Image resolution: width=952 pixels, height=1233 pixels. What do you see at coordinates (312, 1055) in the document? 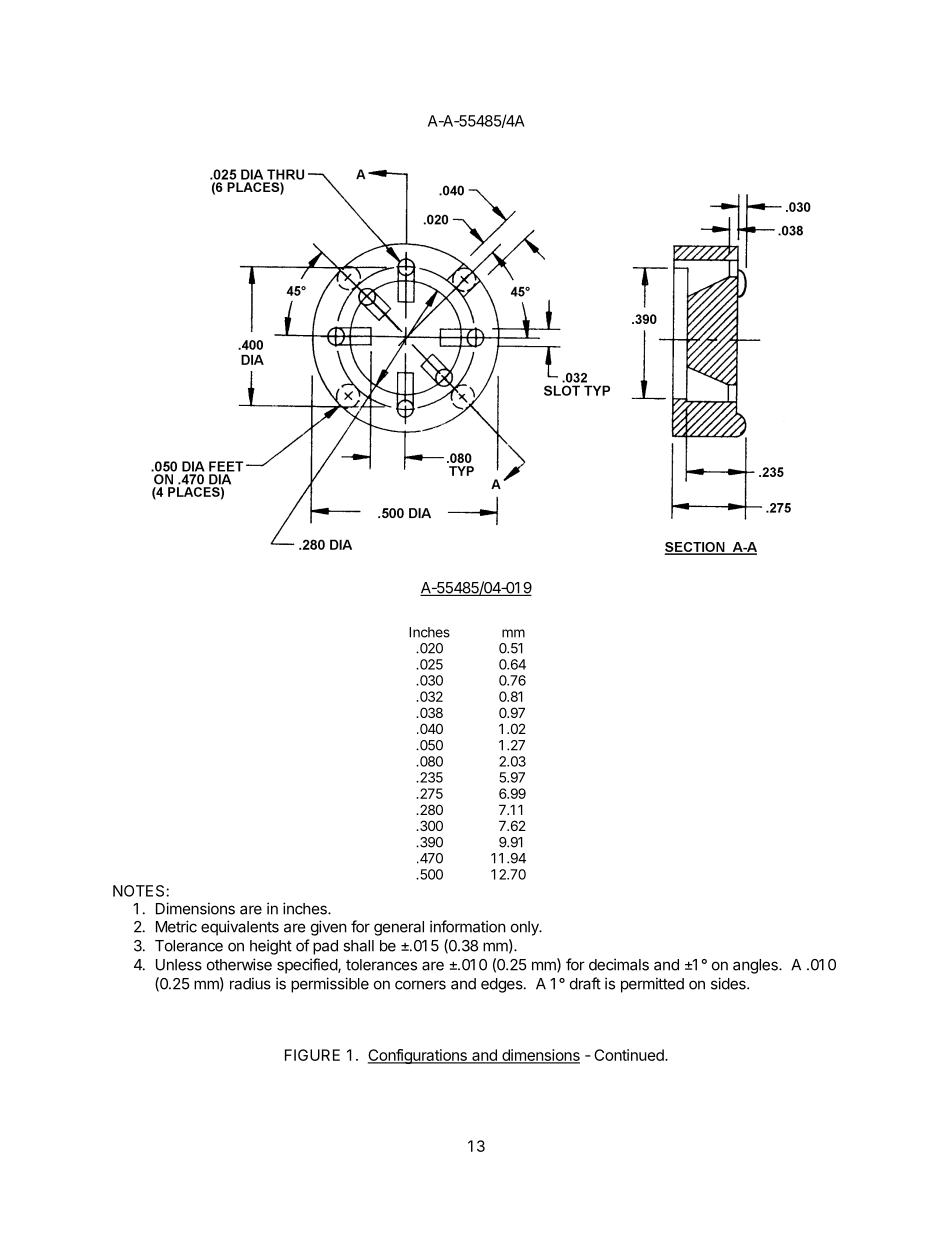
I see `FIGURE` at bounding box center [312, 1055].
